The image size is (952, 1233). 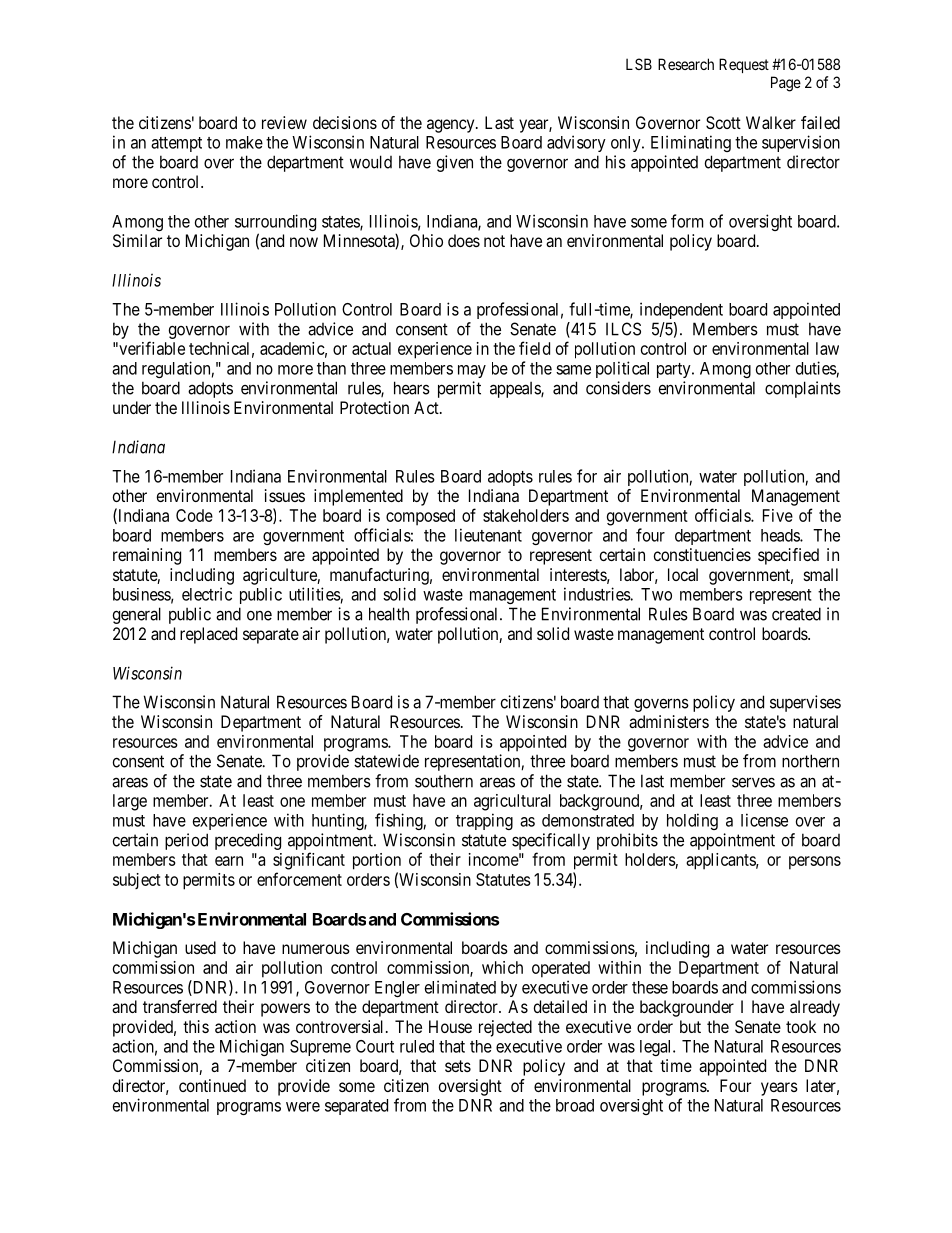 What do you see at coordinates (244, 142) in the screenshot?
I see `make` at bounding box center [244, 142].
